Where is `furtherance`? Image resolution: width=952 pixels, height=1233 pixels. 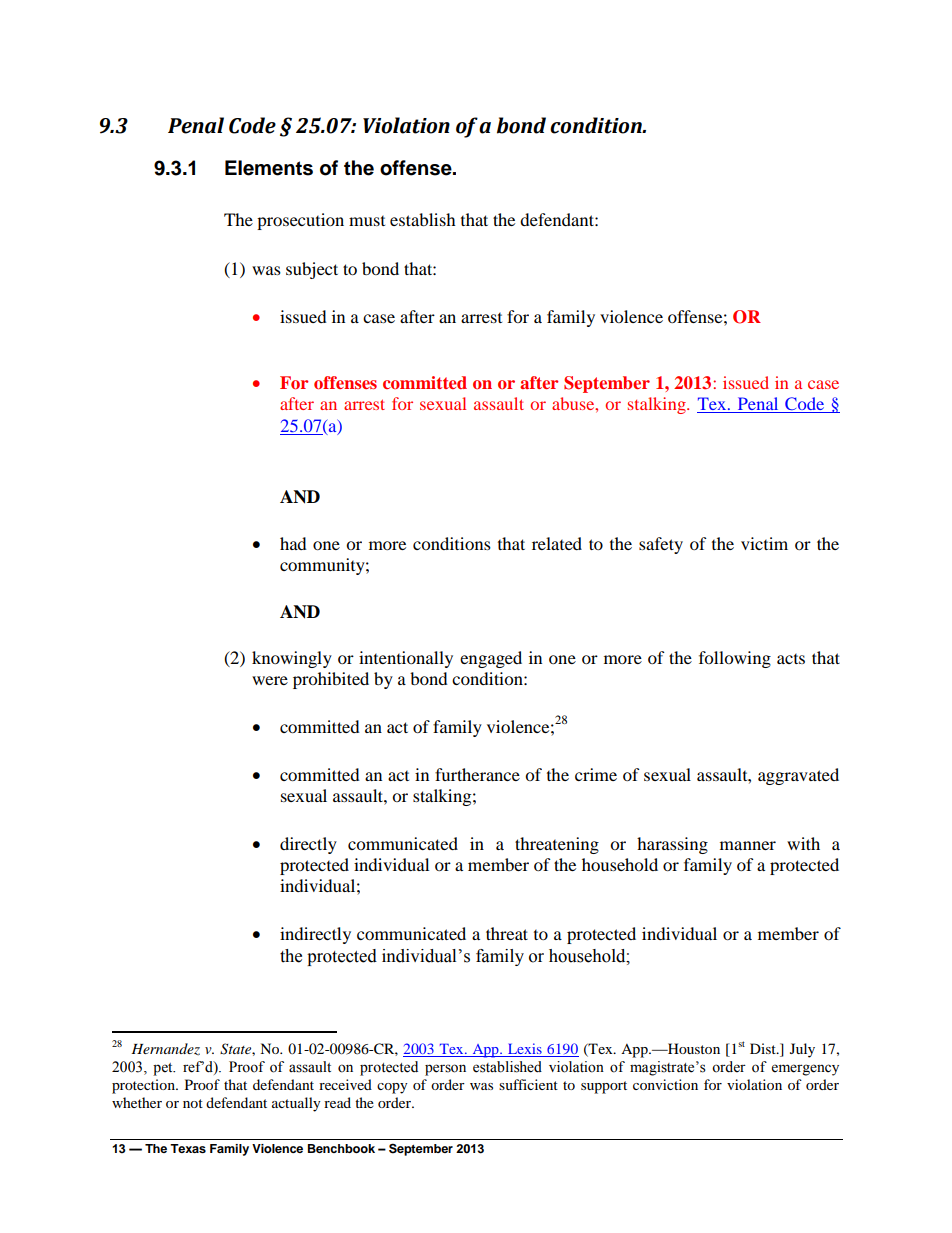 furtherance is located at coordinates (477, 774).
